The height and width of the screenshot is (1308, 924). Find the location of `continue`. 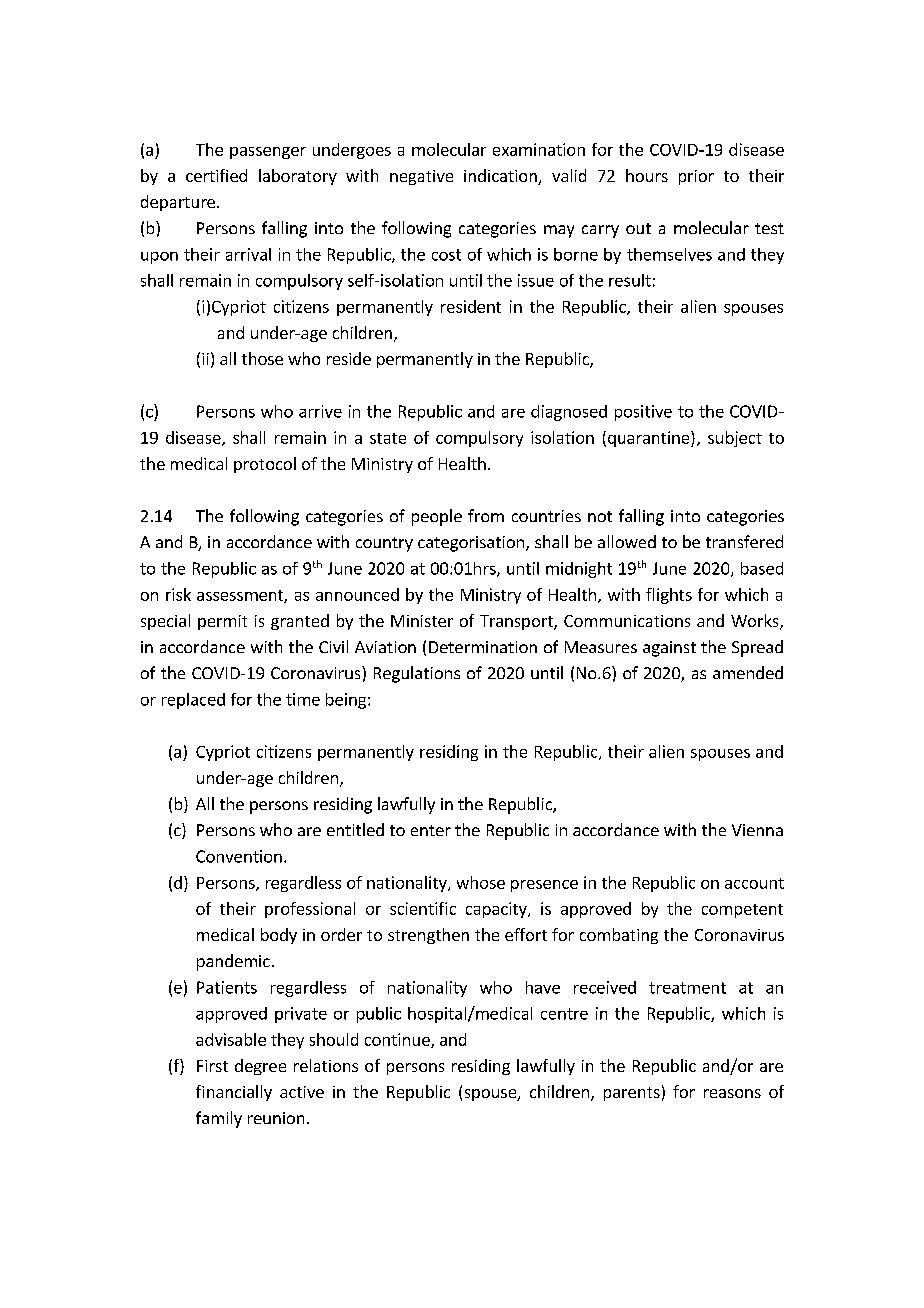

continue is located at coordinates (398, 1040).
